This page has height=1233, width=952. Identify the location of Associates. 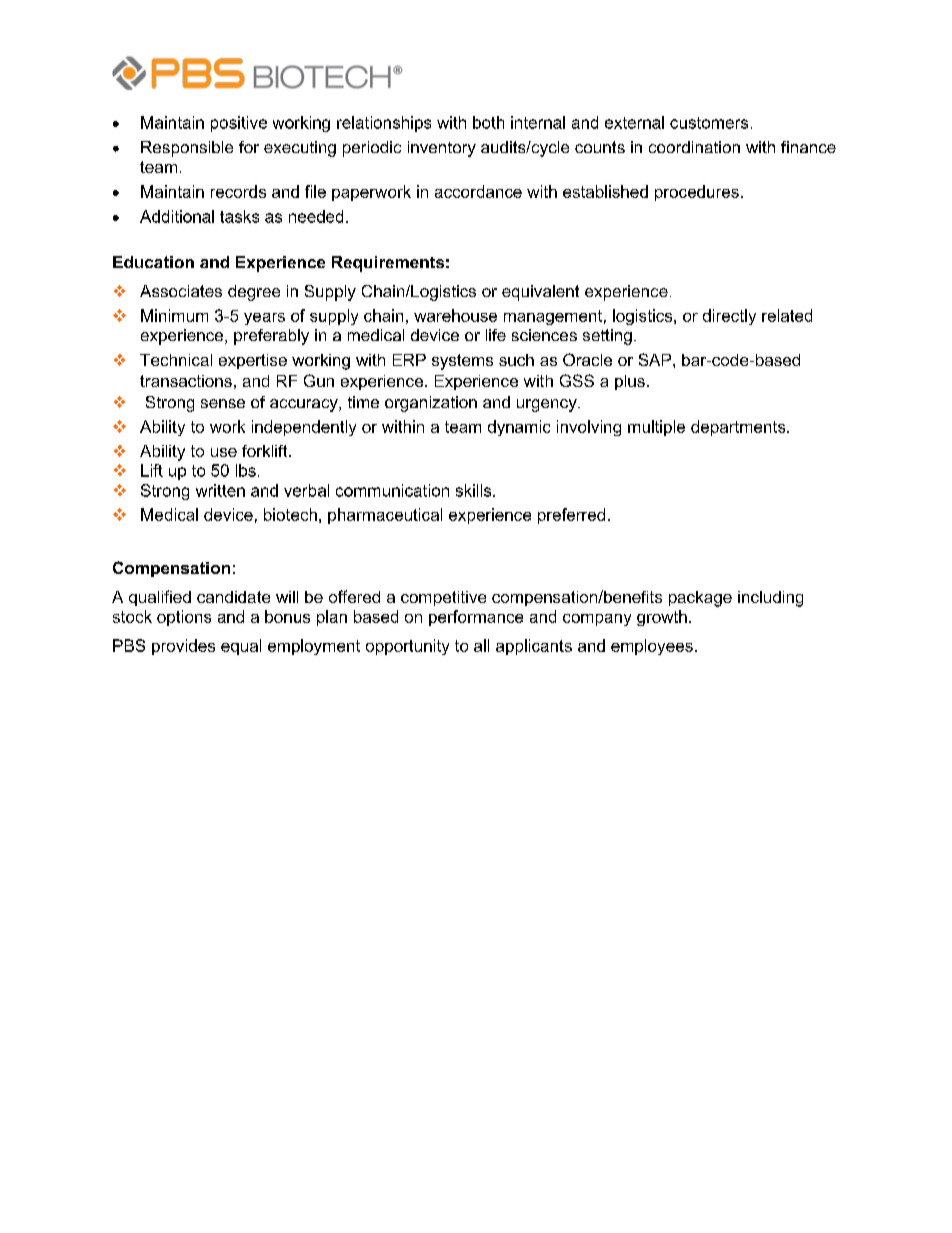
(181, 291).
